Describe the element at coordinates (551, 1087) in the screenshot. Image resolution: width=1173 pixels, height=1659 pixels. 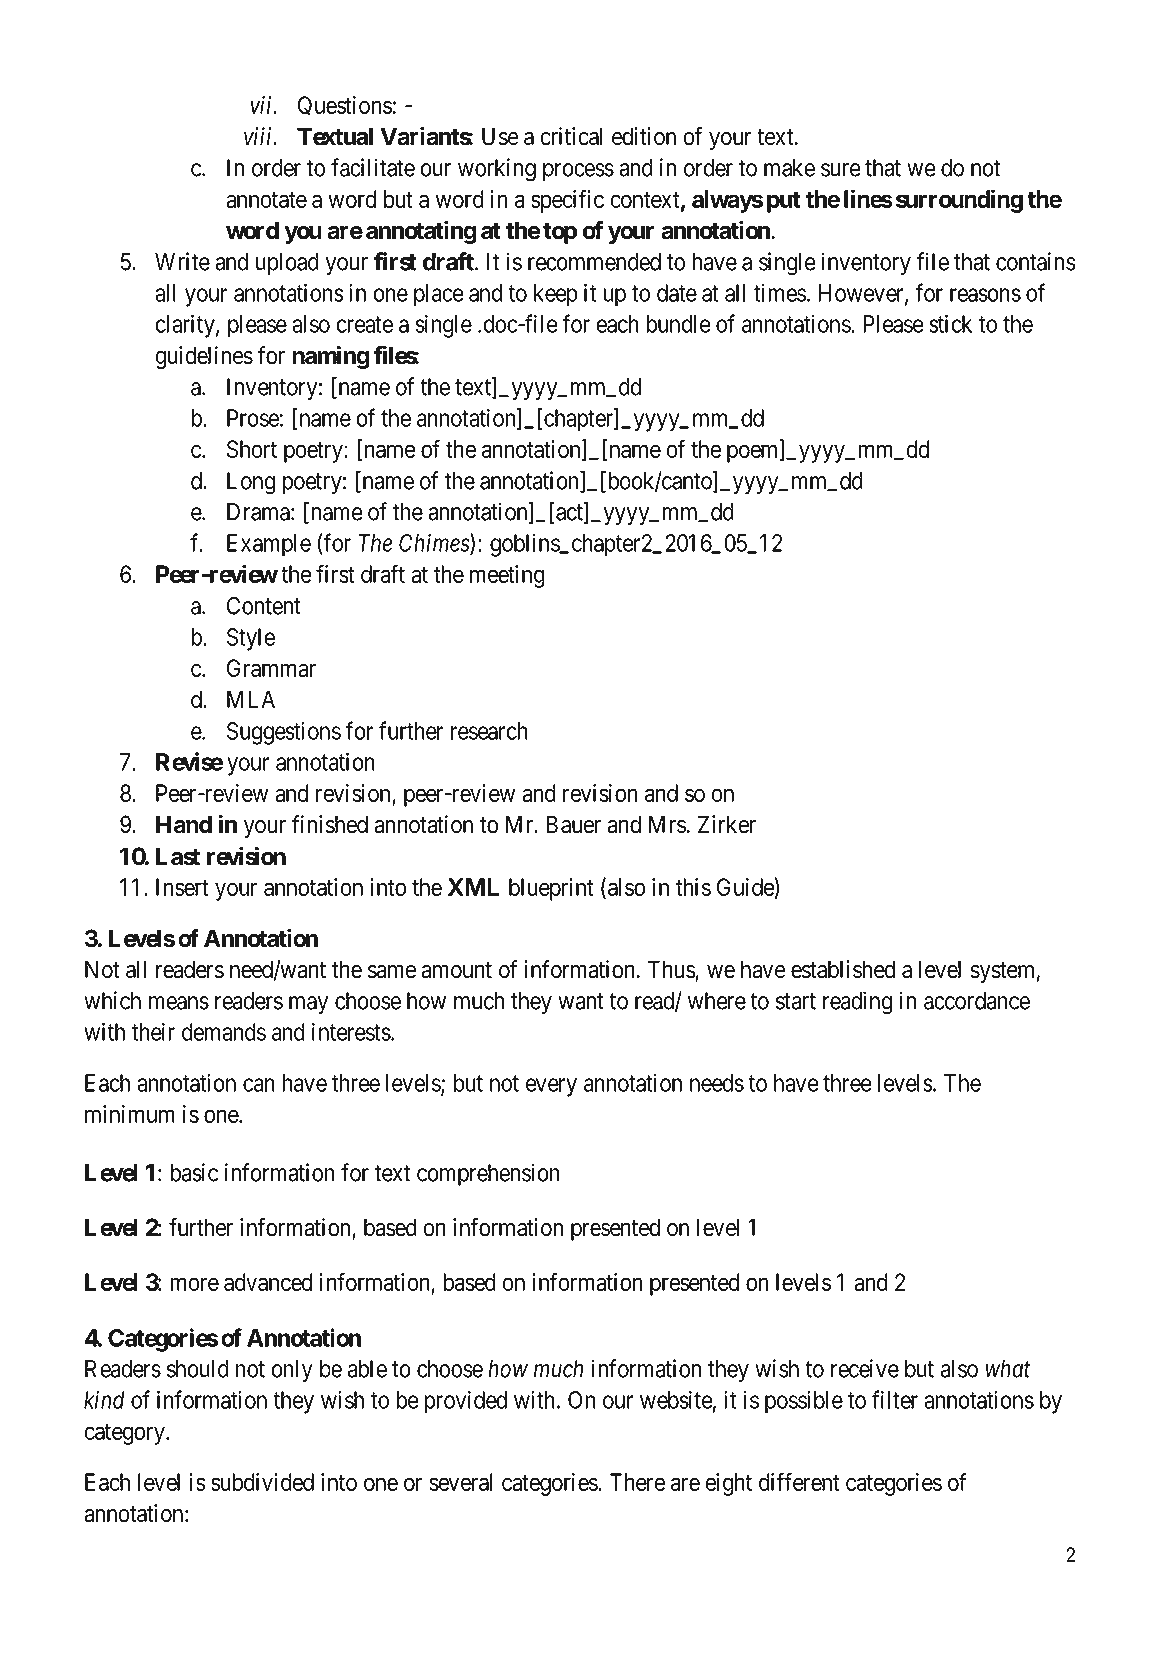
I see `every` at that location.
